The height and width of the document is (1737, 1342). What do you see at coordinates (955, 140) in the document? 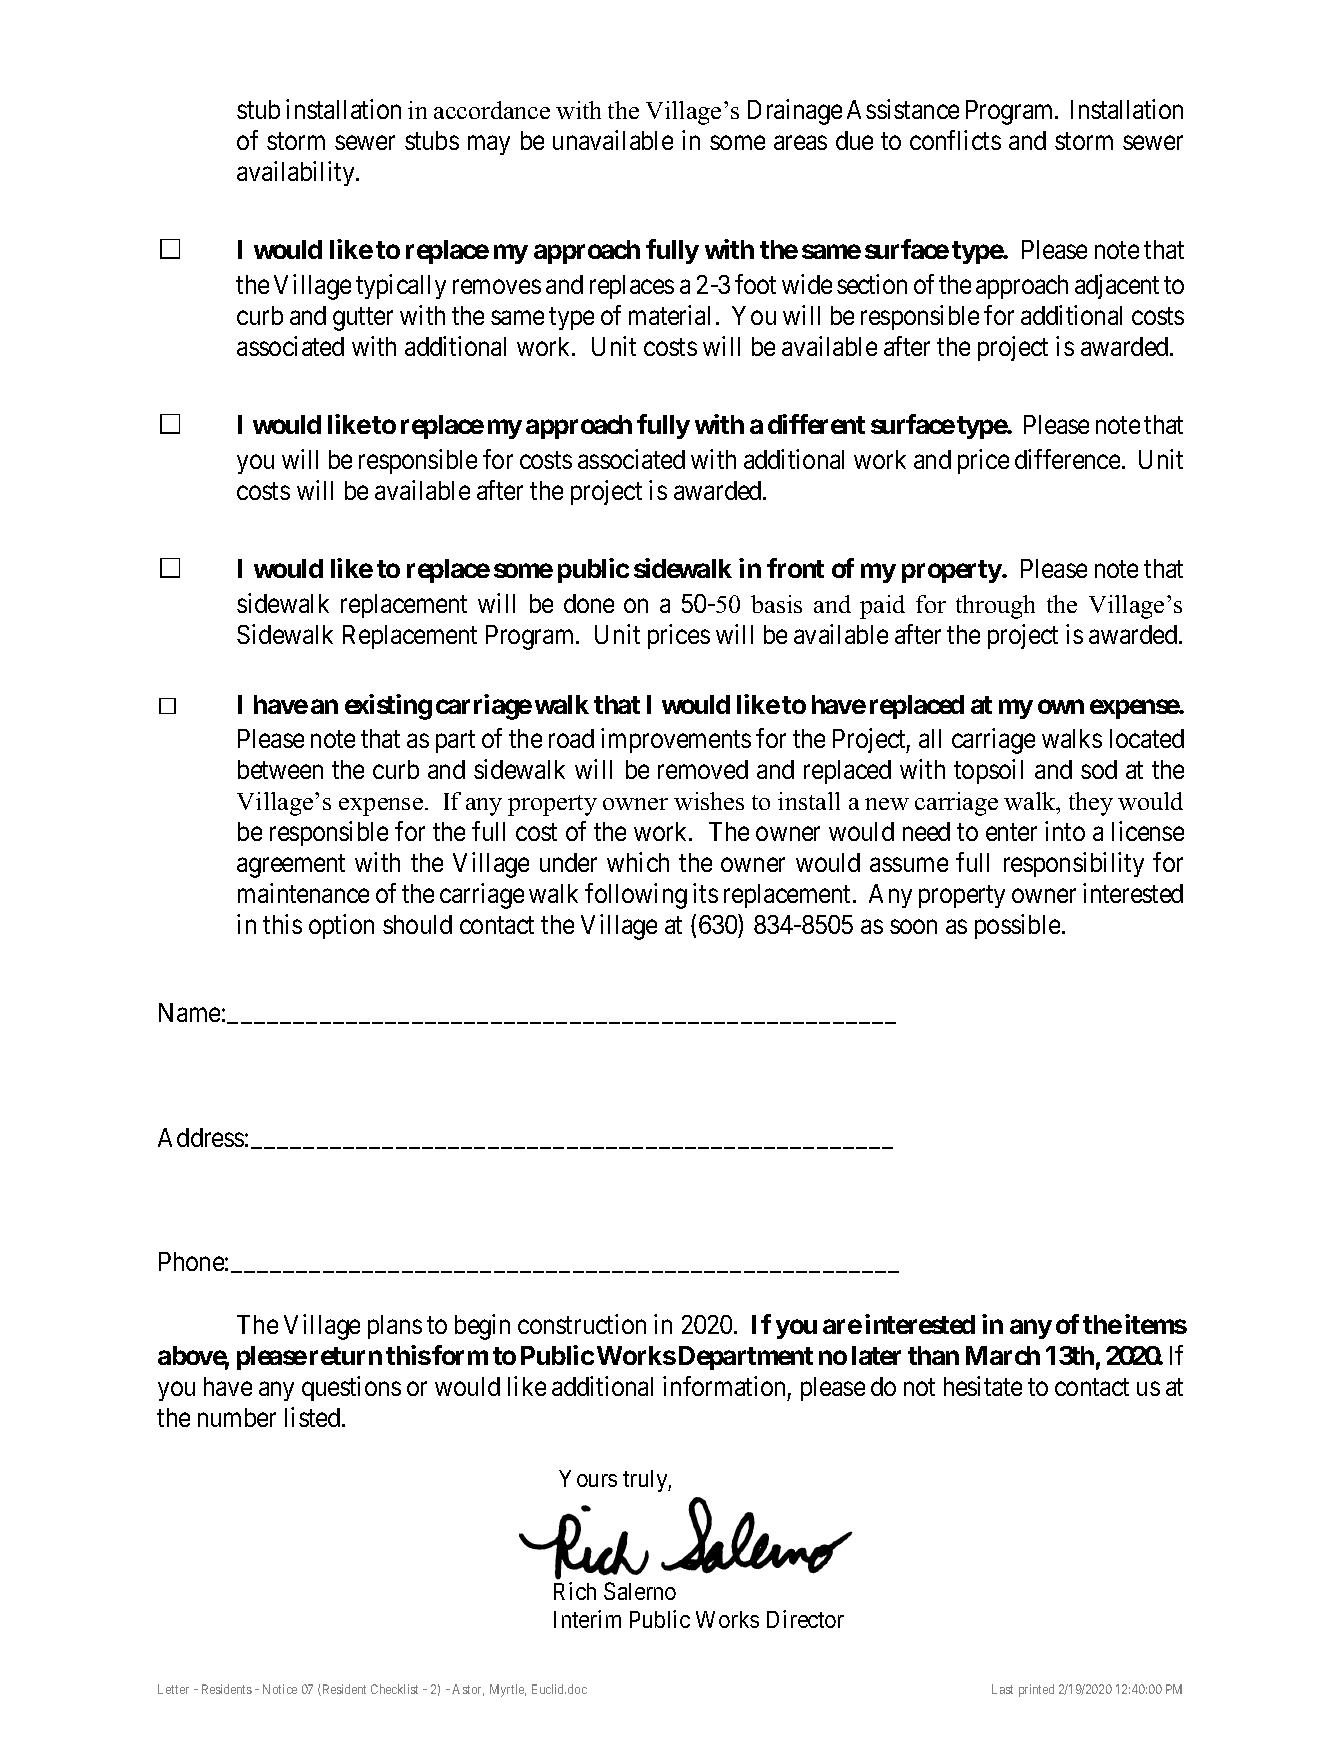
I see `conflicts` at bounding box center [955, 140].
